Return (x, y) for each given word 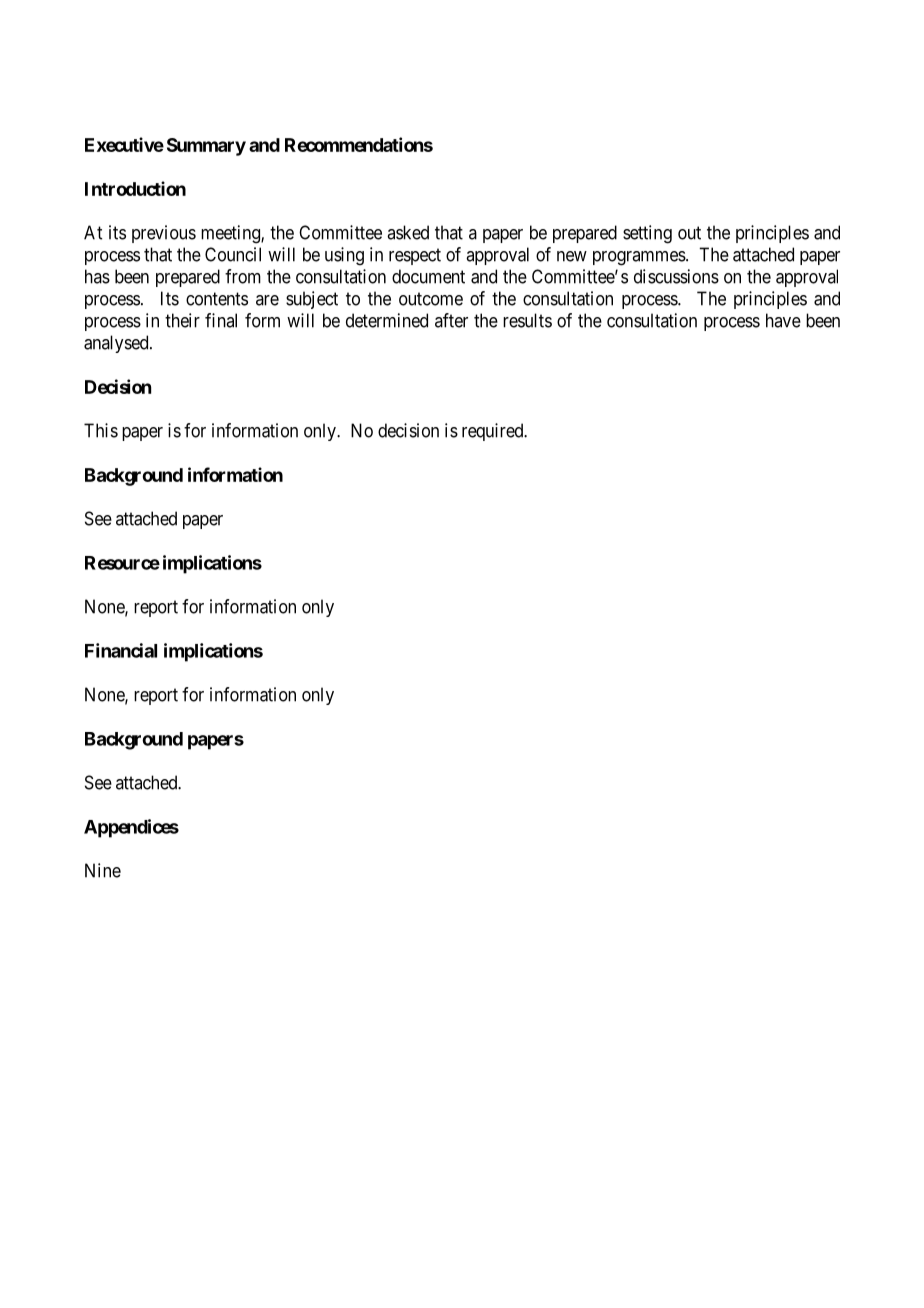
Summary (206, 147)
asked (408, 232)
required (494, 432)
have (783, 320)
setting (647, 234)
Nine (103, 870)
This (101, 430)
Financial (121, 650)
